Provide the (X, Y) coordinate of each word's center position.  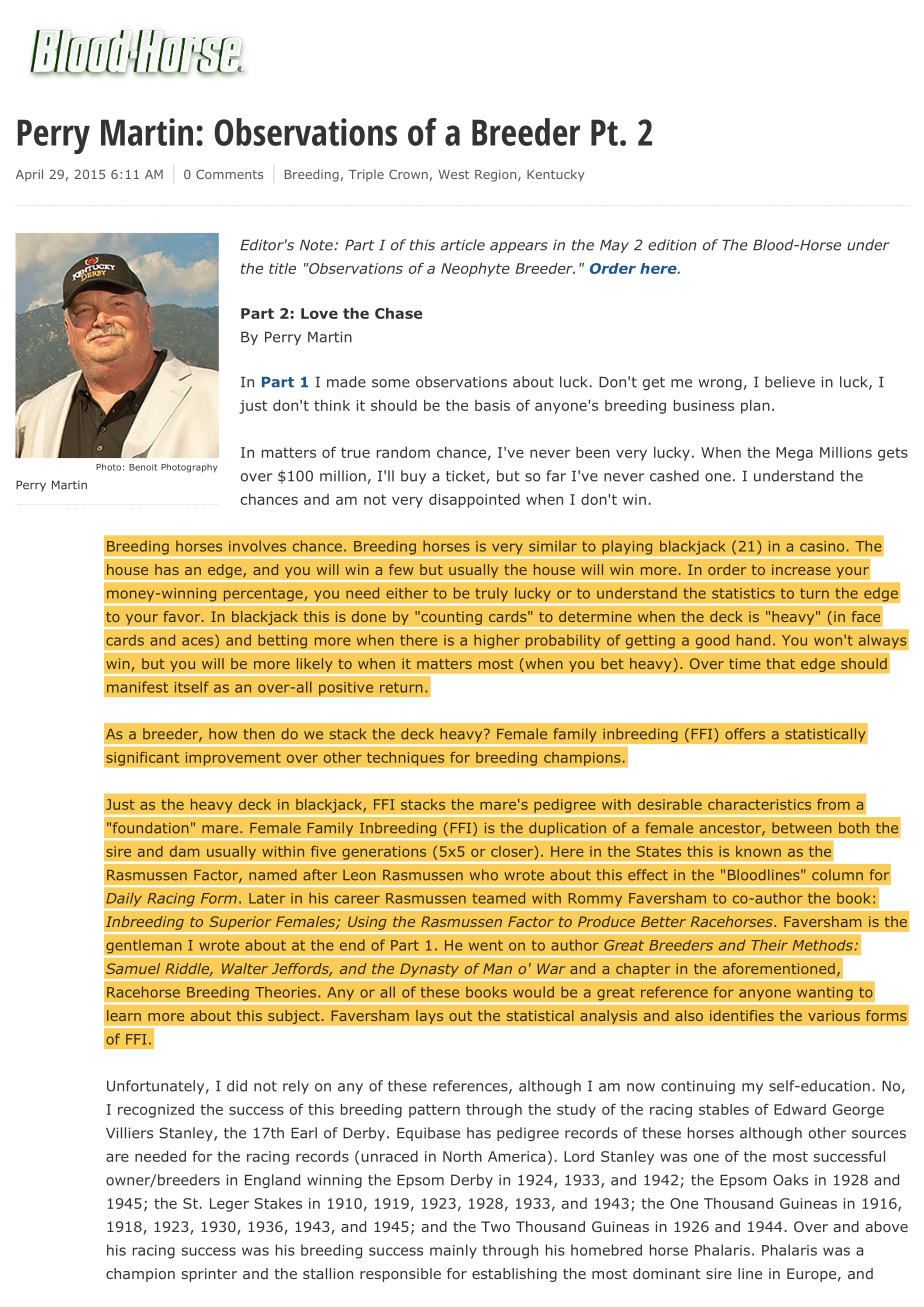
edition (672, 245)
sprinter (209, 1275)
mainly (453, 1251)
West (454, 174)
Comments (229, 174)
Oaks (790, 1180)
